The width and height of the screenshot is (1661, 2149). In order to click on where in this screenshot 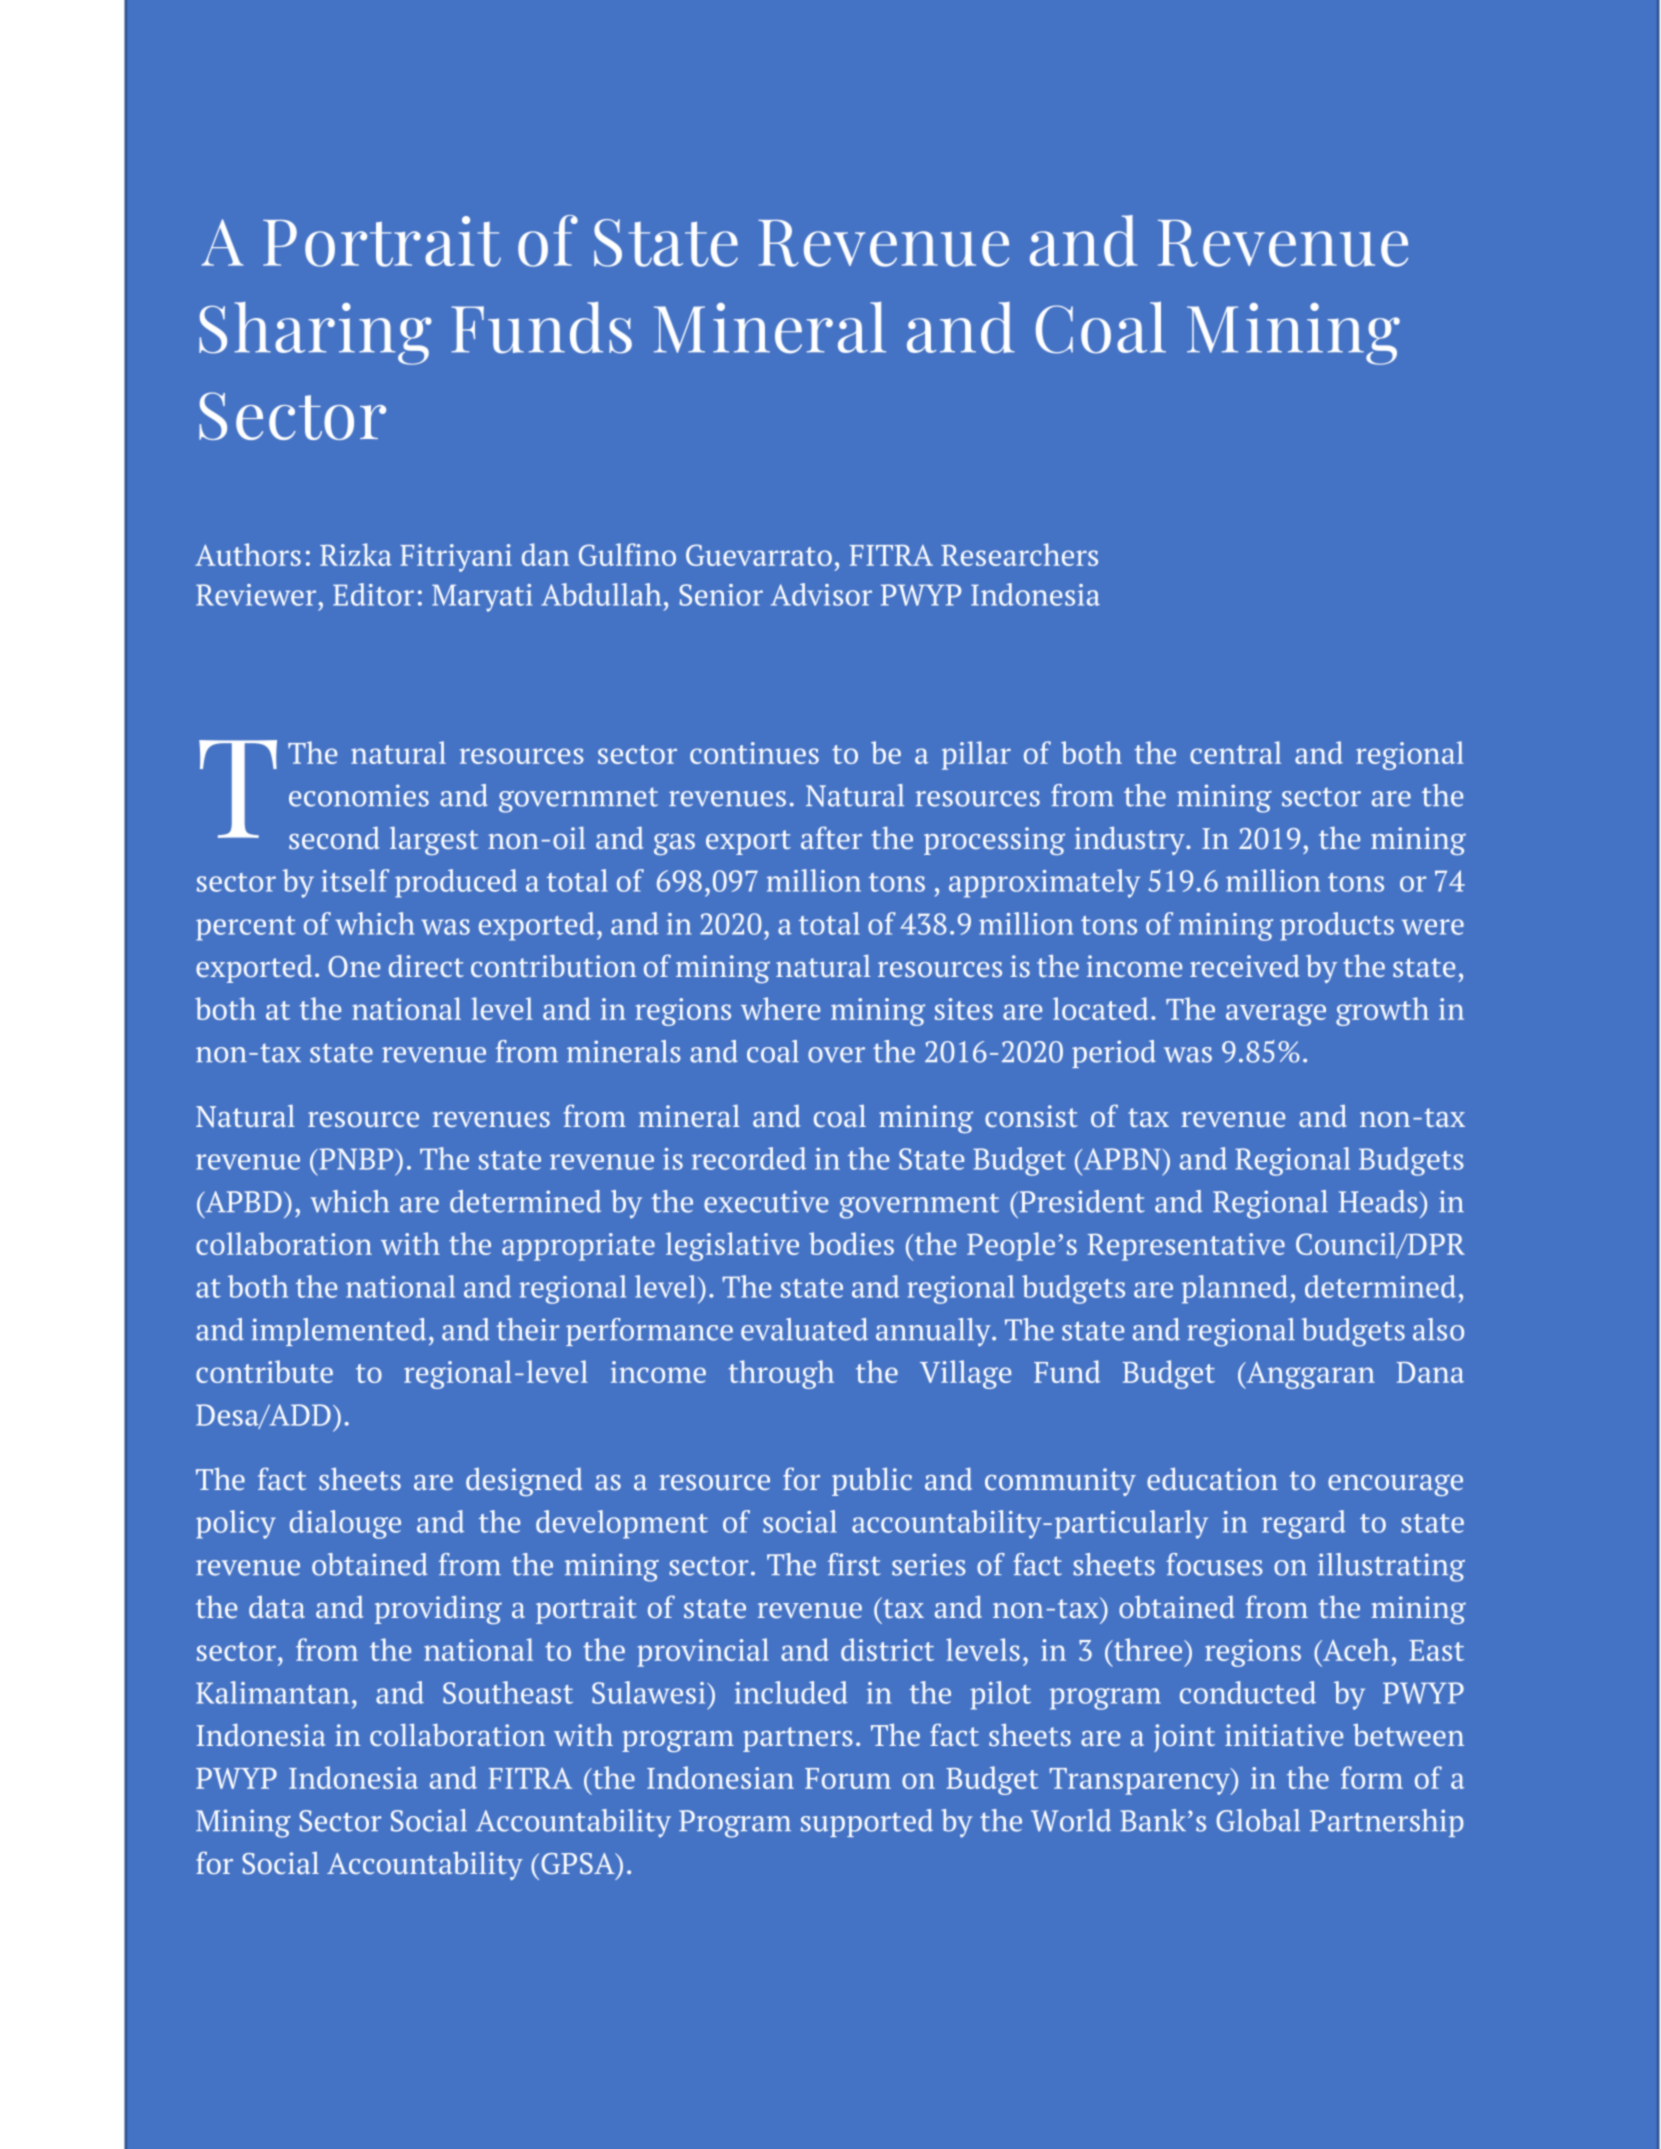, I will do `click(780, 1008)`.
